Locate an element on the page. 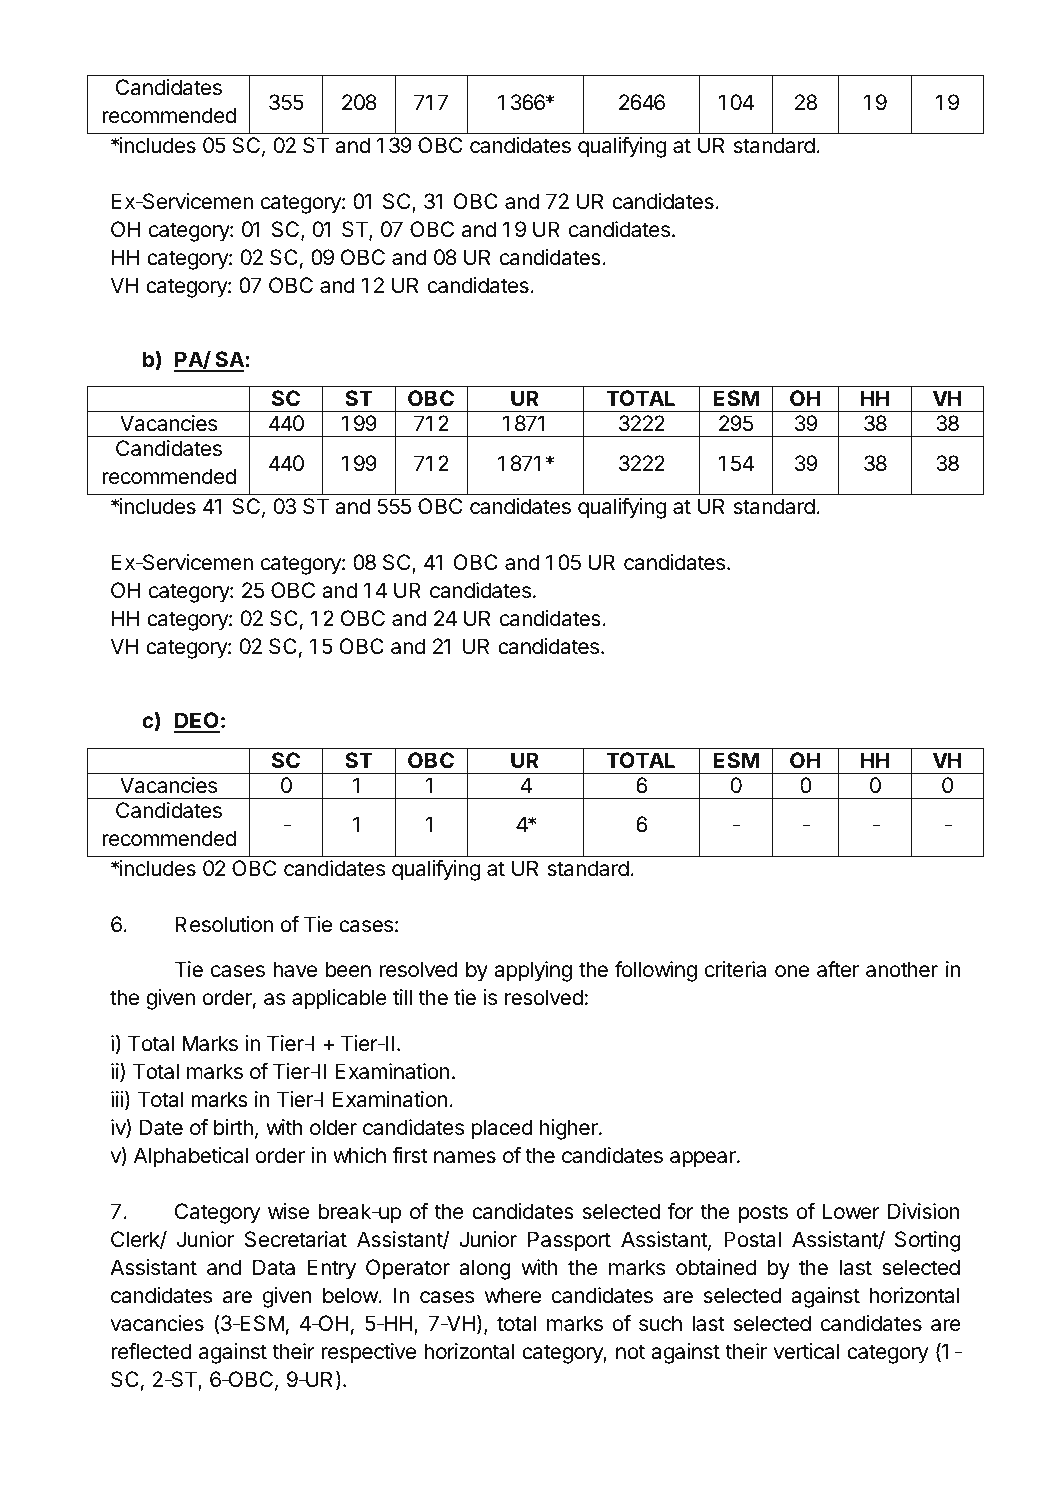  vertical is located at coordinates (806, 1351).
